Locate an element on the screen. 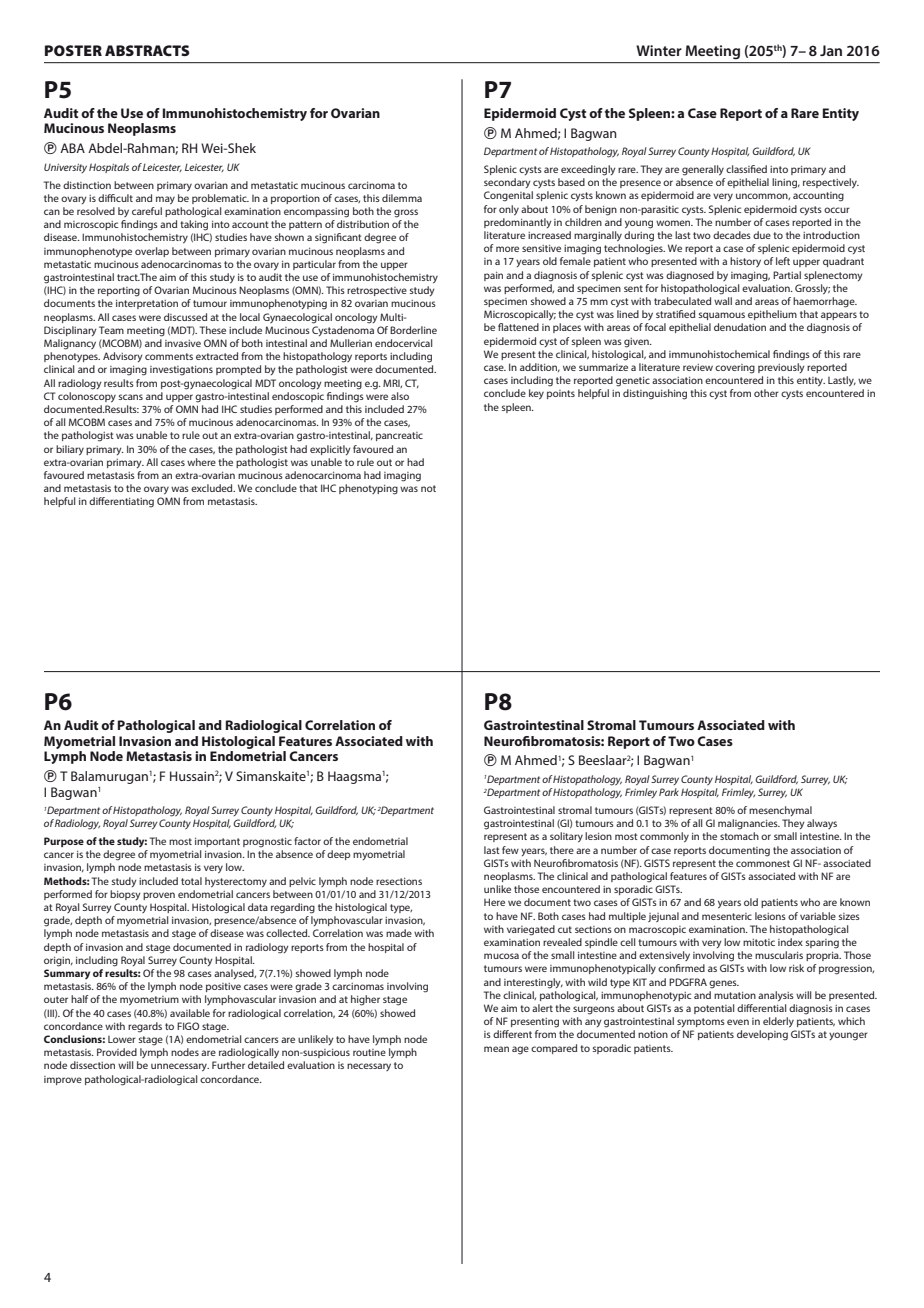 The image size is (924, 1308). Lower is located at coordinates (122, 1039).
